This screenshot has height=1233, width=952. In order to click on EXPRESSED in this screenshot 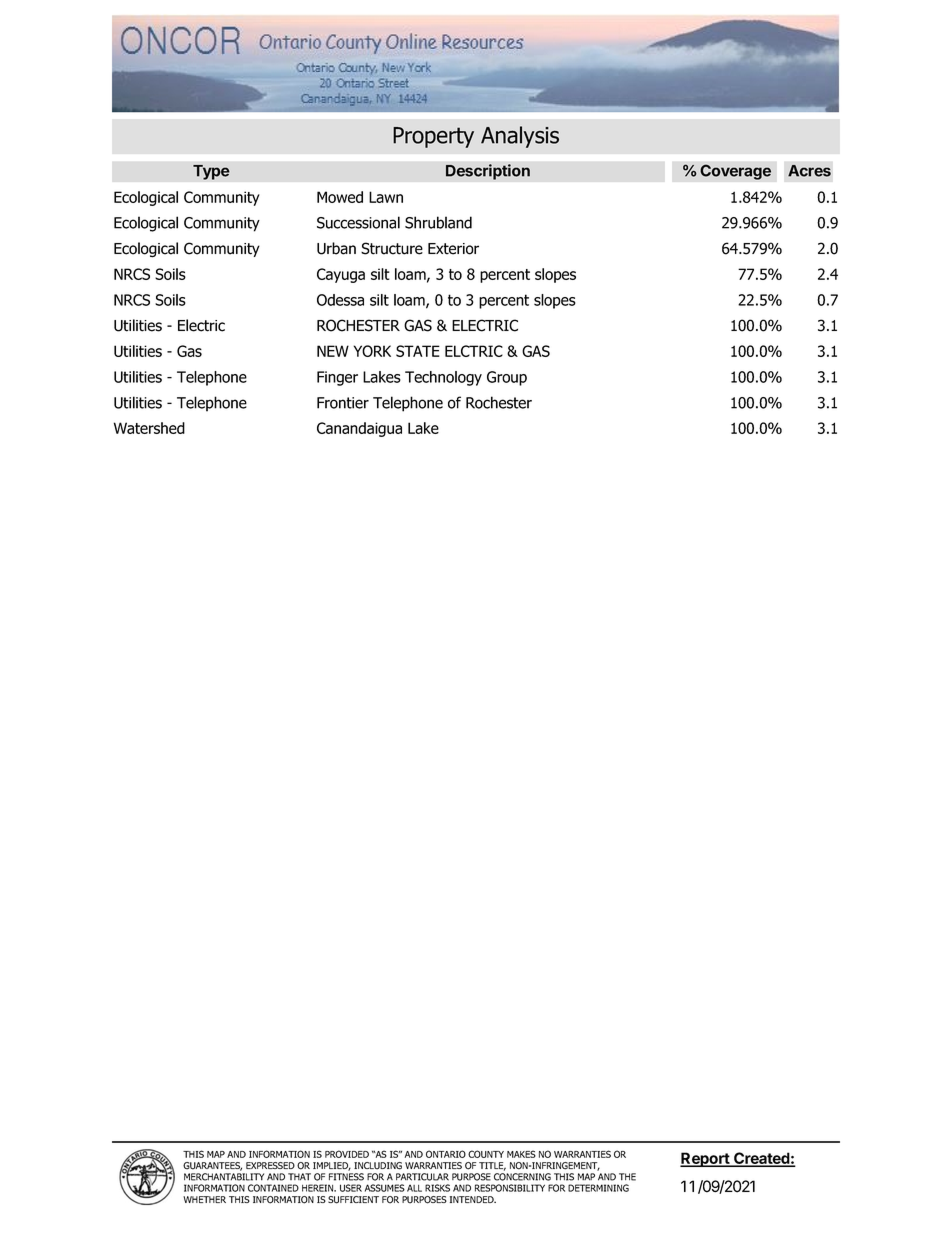, I will do `click(270, 1165)`.
